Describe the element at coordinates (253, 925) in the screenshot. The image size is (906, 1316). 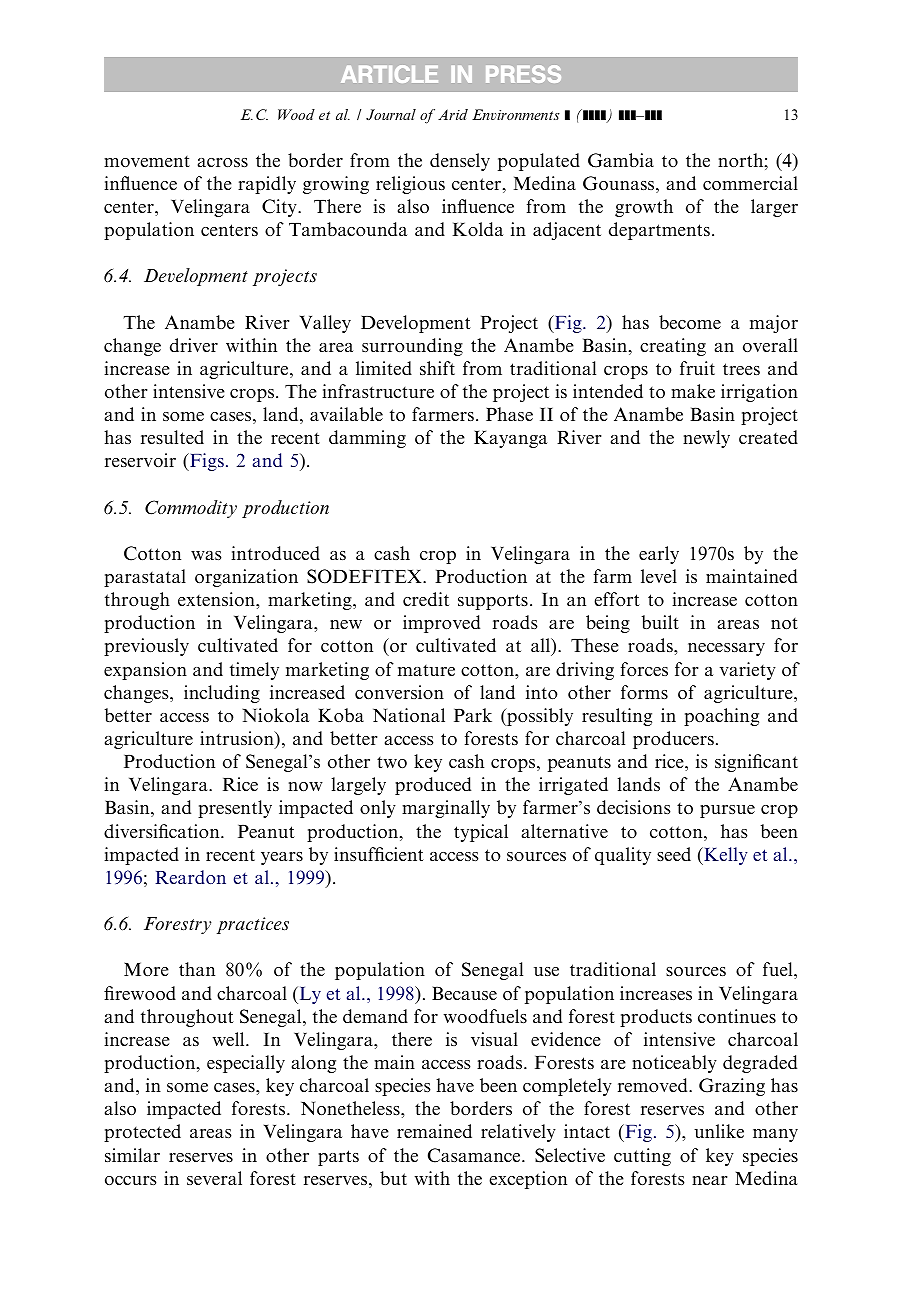
I see `practices` at that location.
